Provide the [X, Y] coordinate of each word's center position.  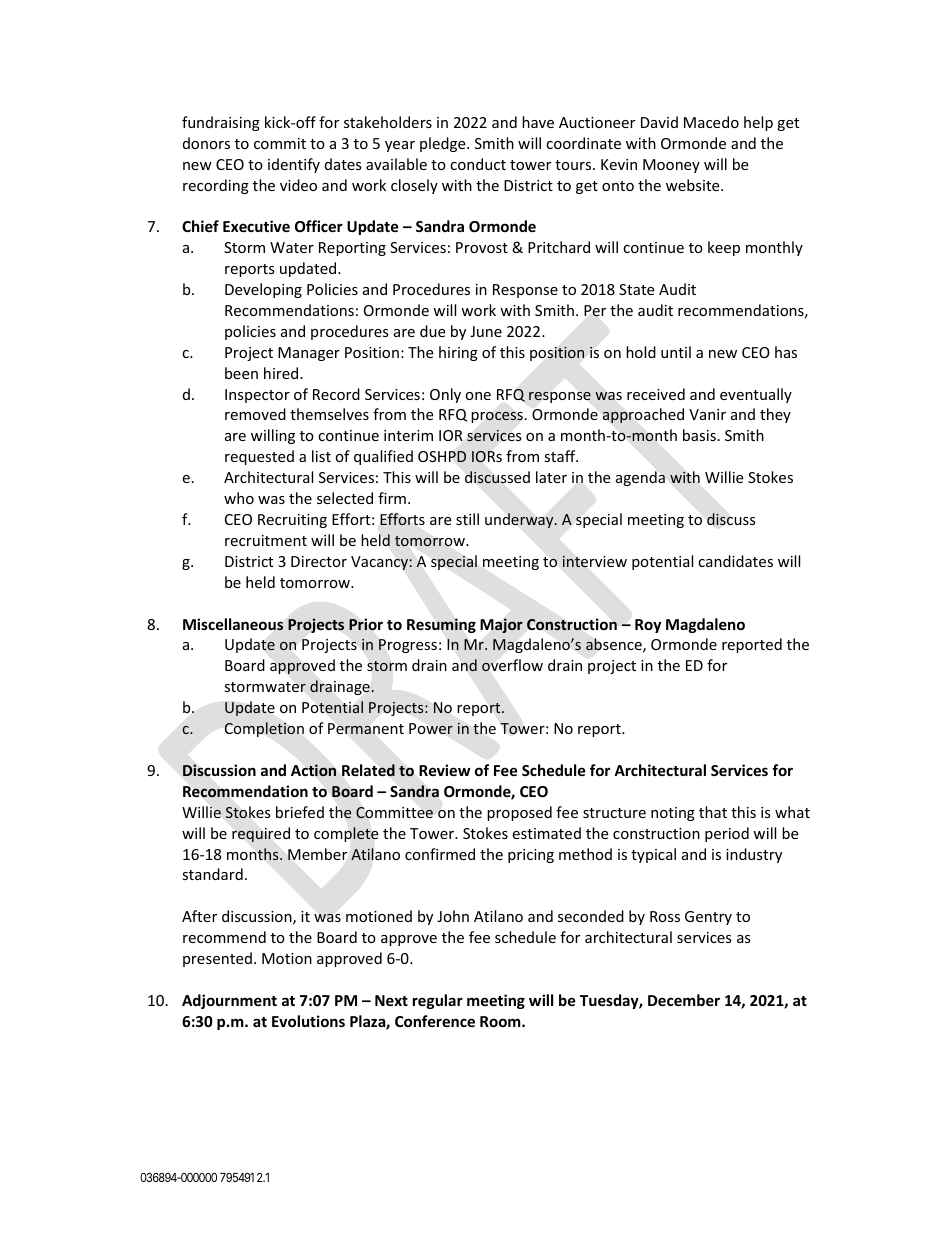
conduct [478, 164]
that [713, 812]
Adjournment [229, 1001]
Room [501, 1021]
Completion [264, 729]
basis [699, 435]
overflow [512, 665]
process [497, 417]
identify [294, 165]
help [758, 123]
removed [255, 414]
